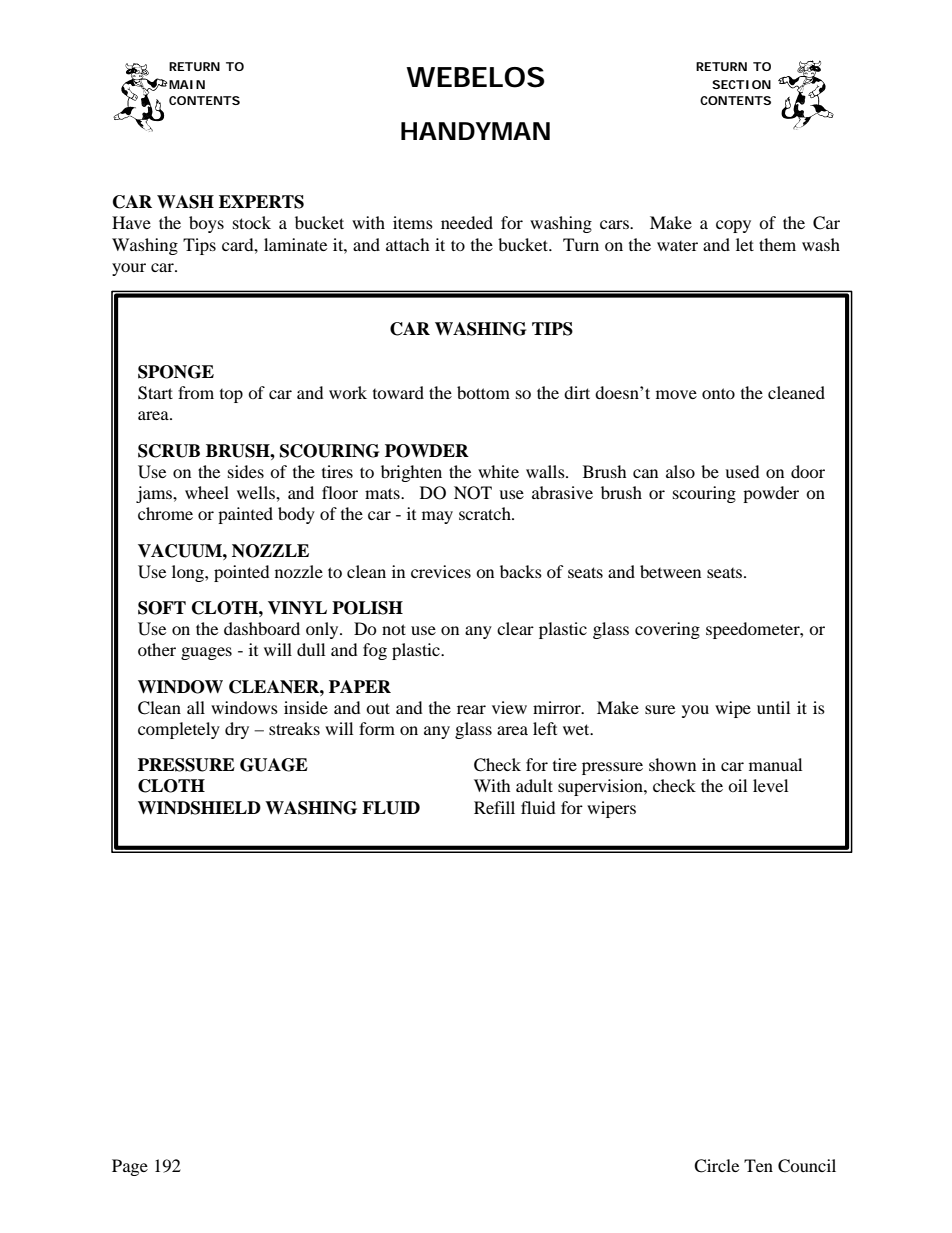  Describe the element at coordinates (742, 471) in the page. I see `used` at that location.
